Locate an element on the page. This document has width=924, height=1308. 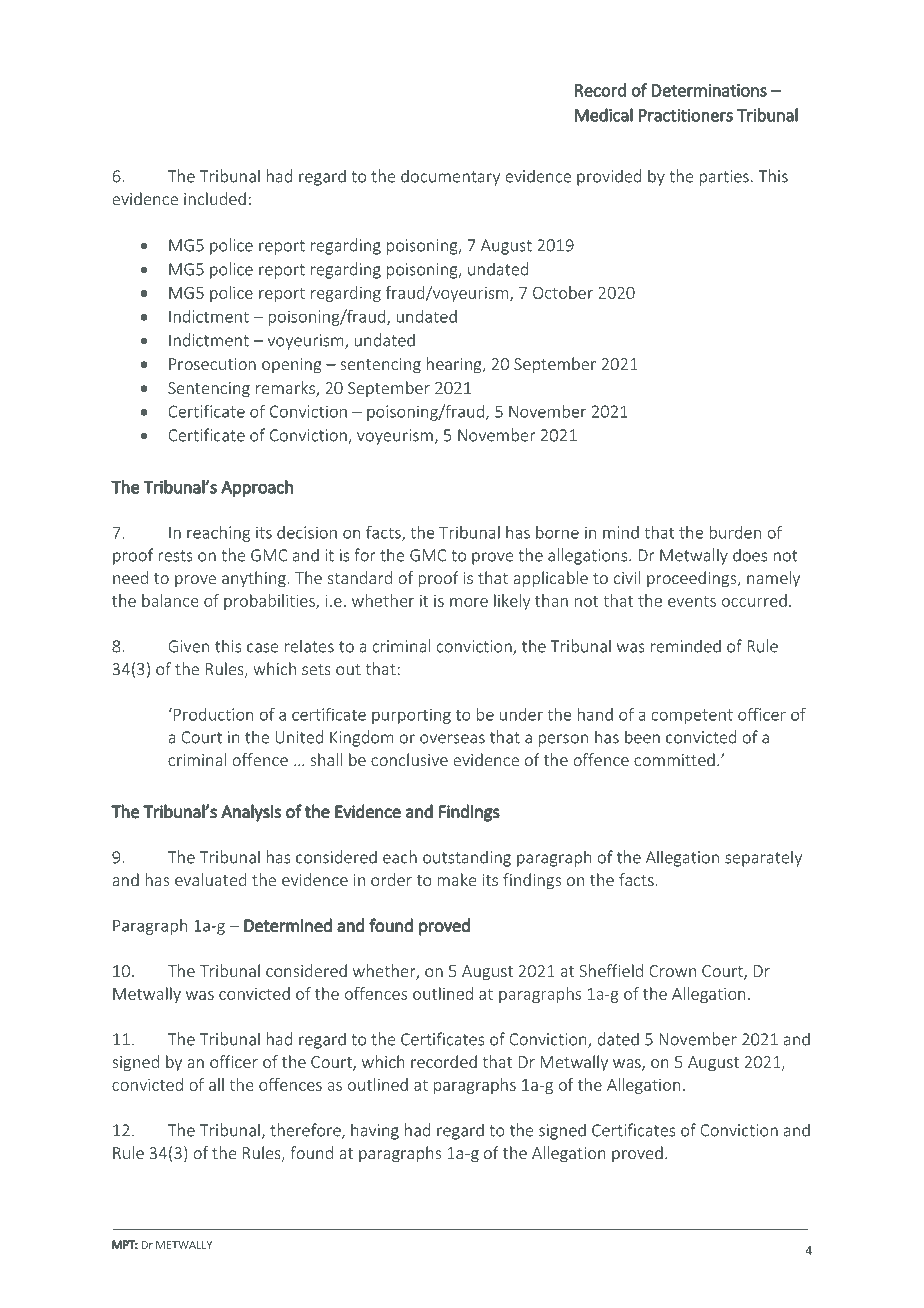
burden is located at coordinates (735, 532).
